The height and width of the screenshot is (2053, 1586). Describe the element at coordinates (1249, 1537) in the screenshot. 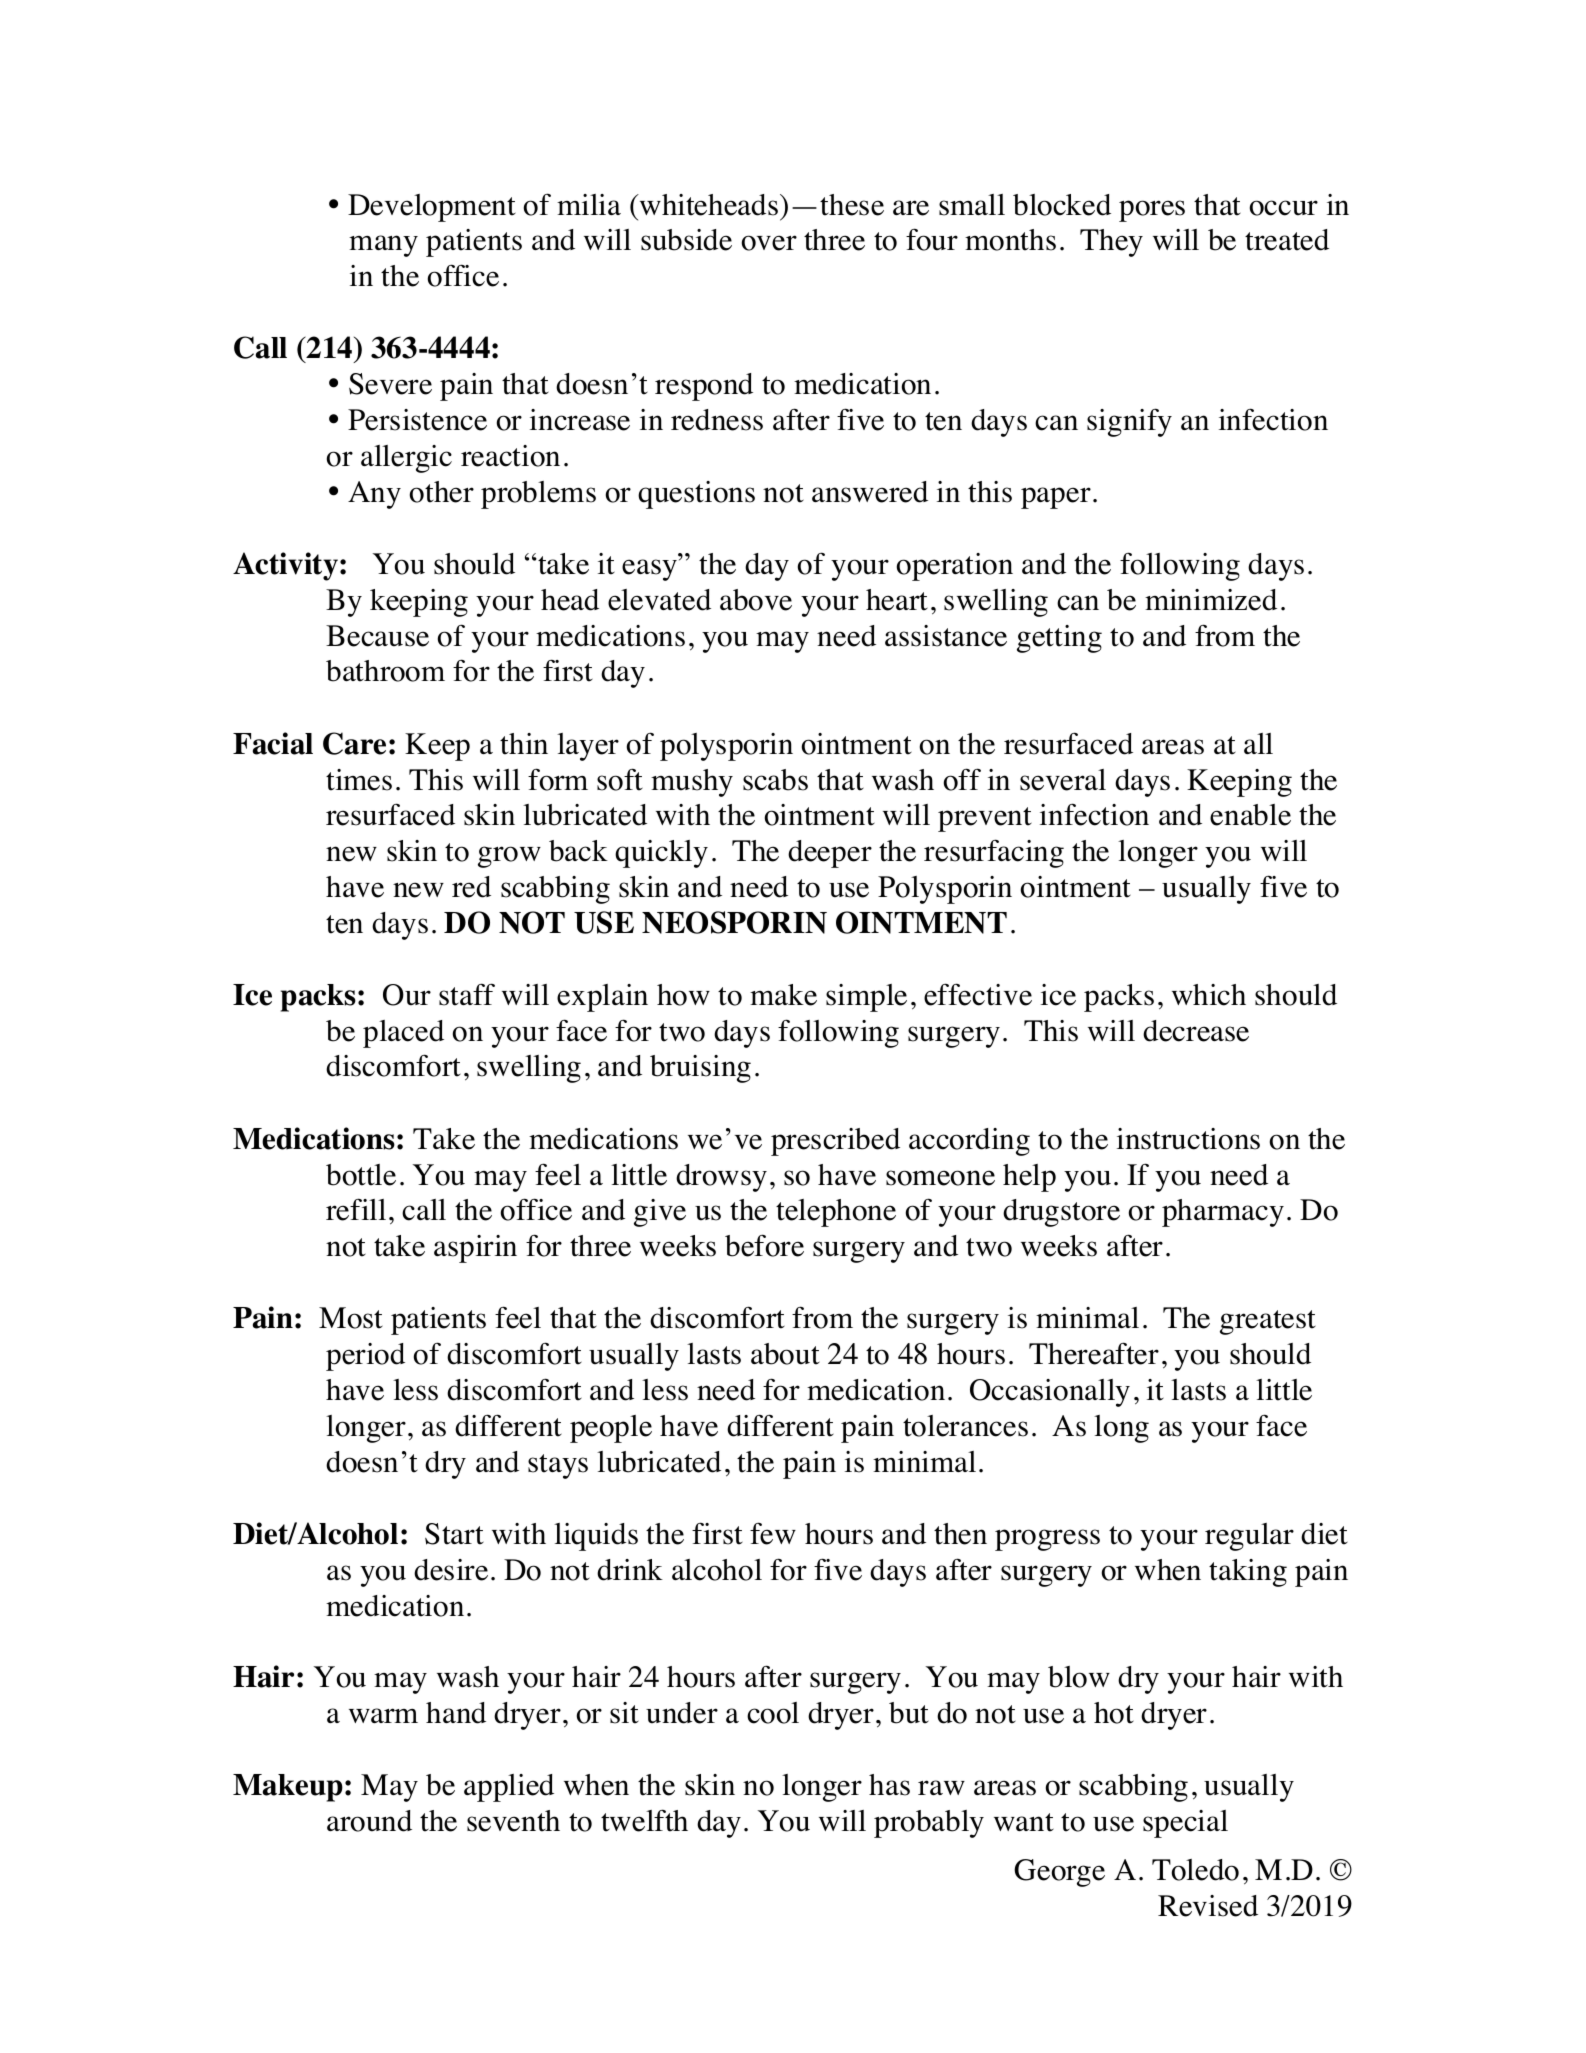

I see `regular` at that location.
